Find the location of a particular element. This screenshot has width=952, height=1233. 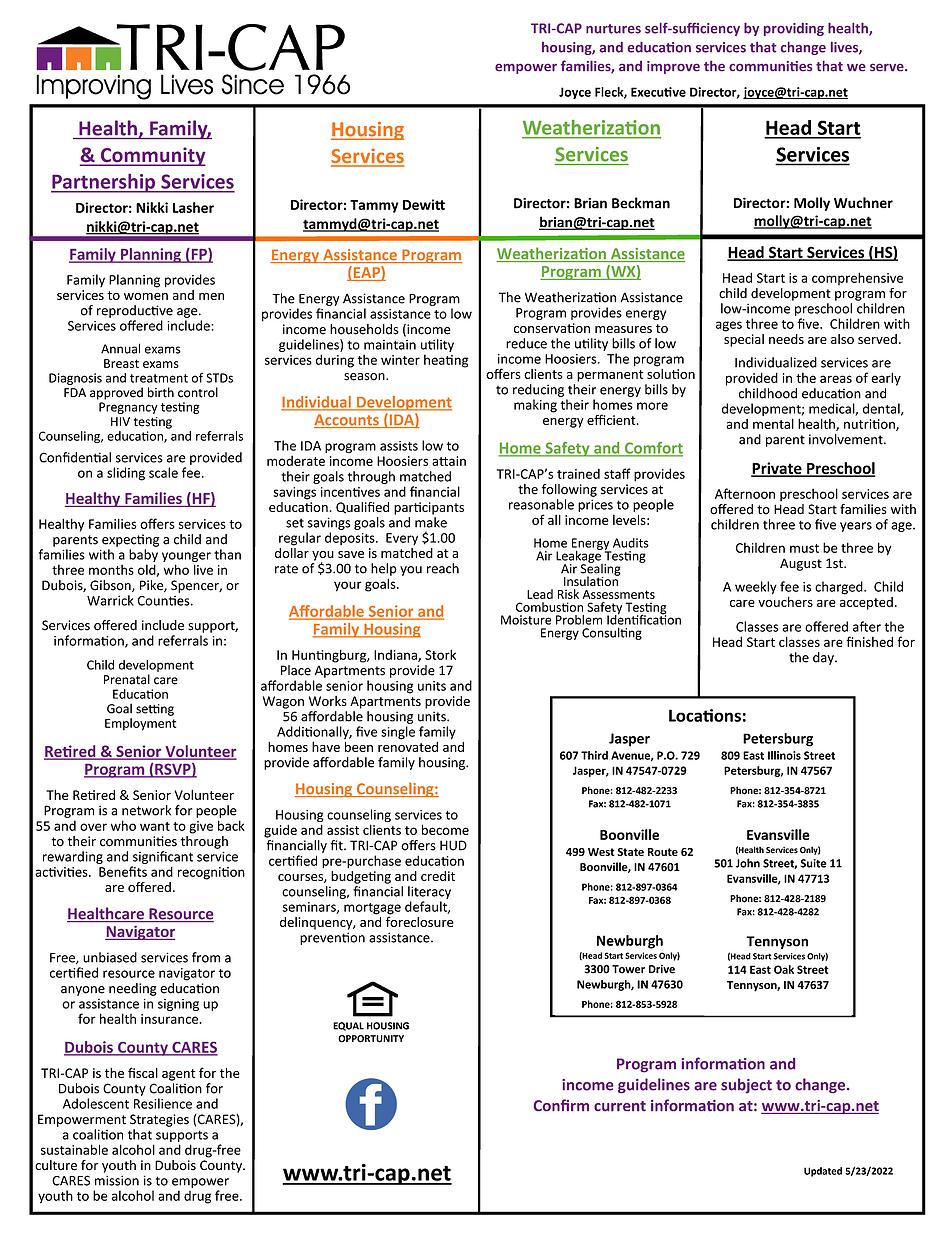

nurtures is located at coordinates (613, 29).
